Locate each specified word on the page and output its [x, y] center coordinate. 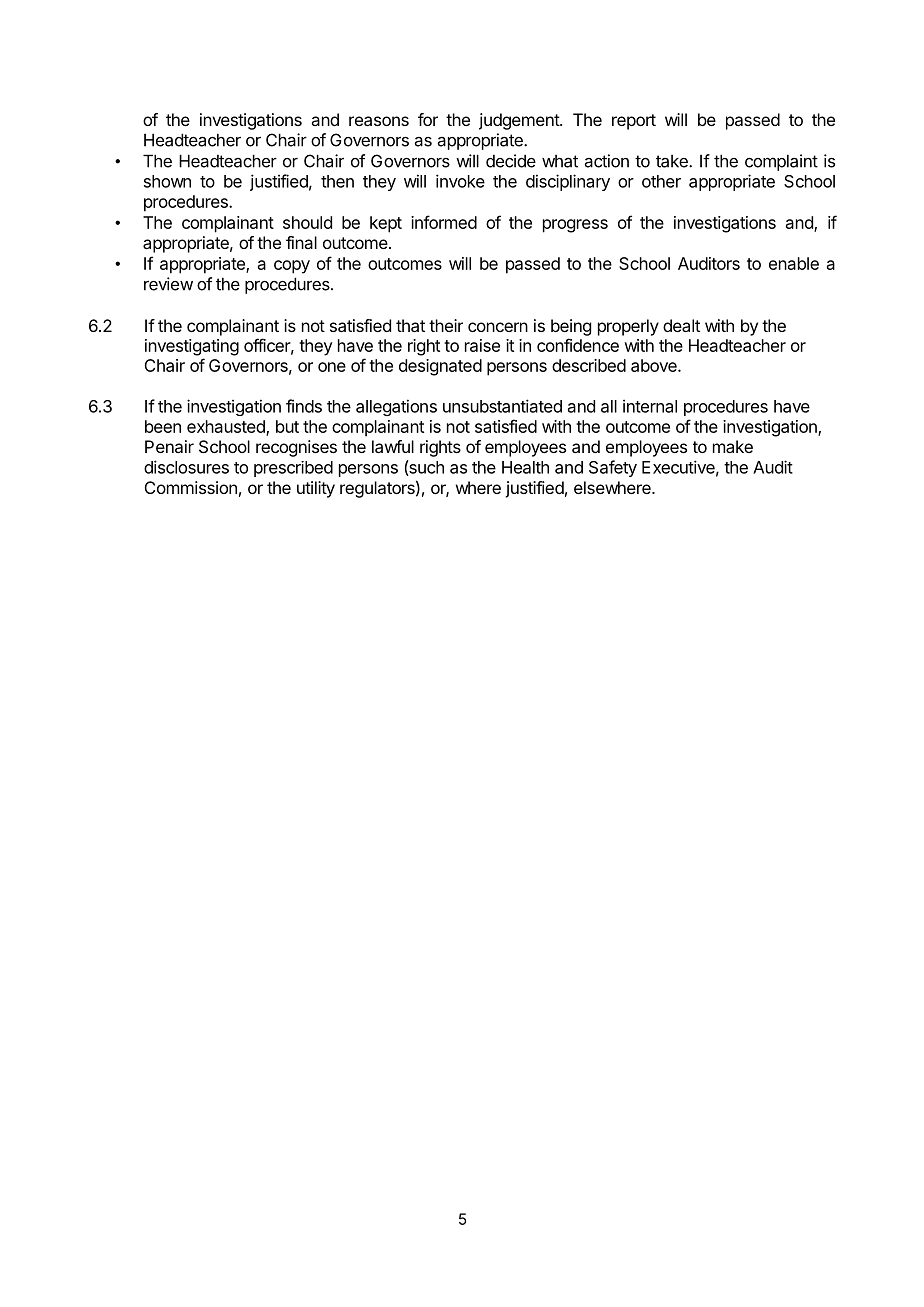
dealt [681, 325]
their [446, 325]
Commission [191, 487]
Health [525, 467]
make [733, 446]
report [634, 122]
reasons [379, 121]
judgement [520, 121]
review [168, 284]
